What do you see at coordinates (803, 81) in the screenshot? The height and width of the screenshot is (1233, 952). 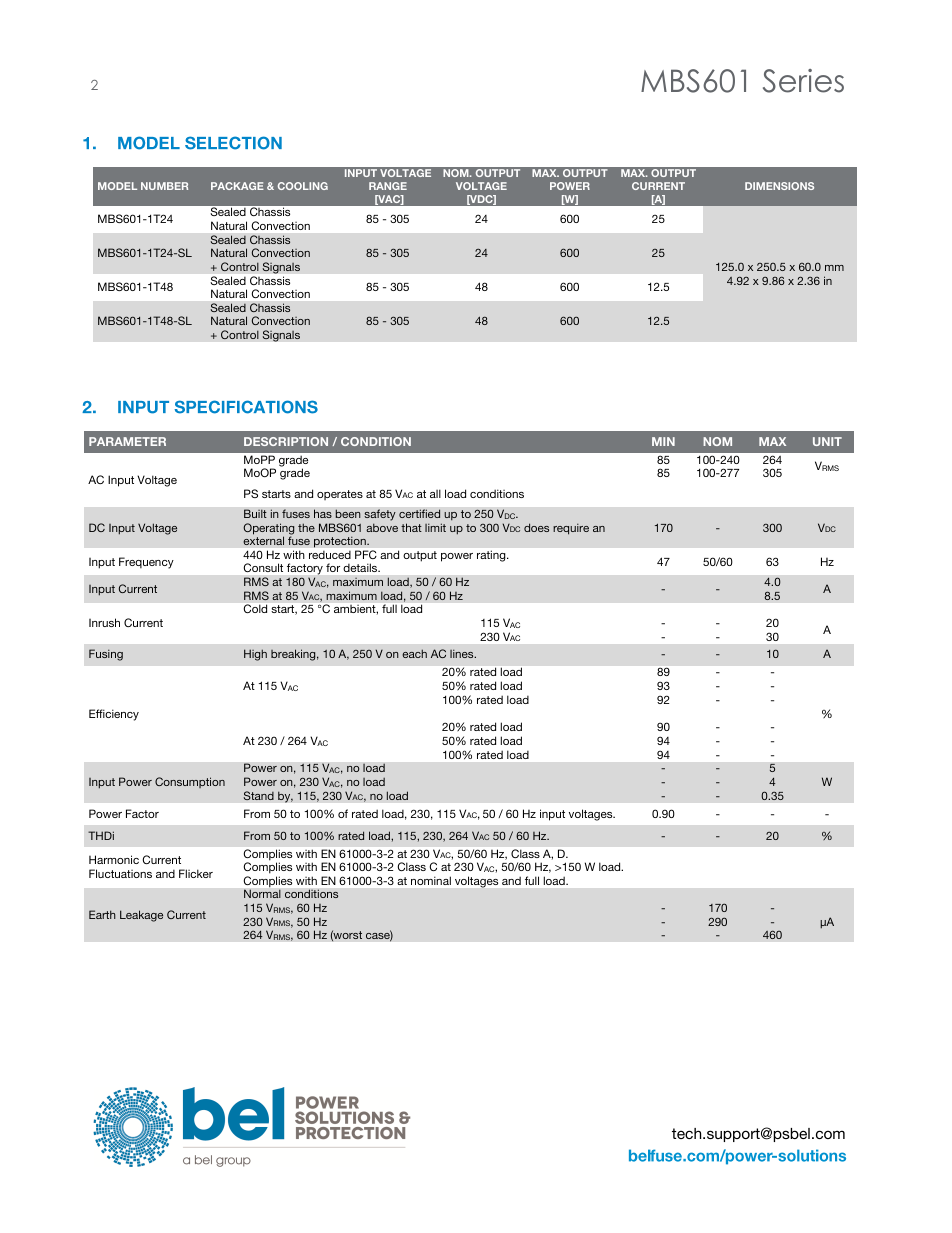 I see `Series` at bounding box center [803, 81].
